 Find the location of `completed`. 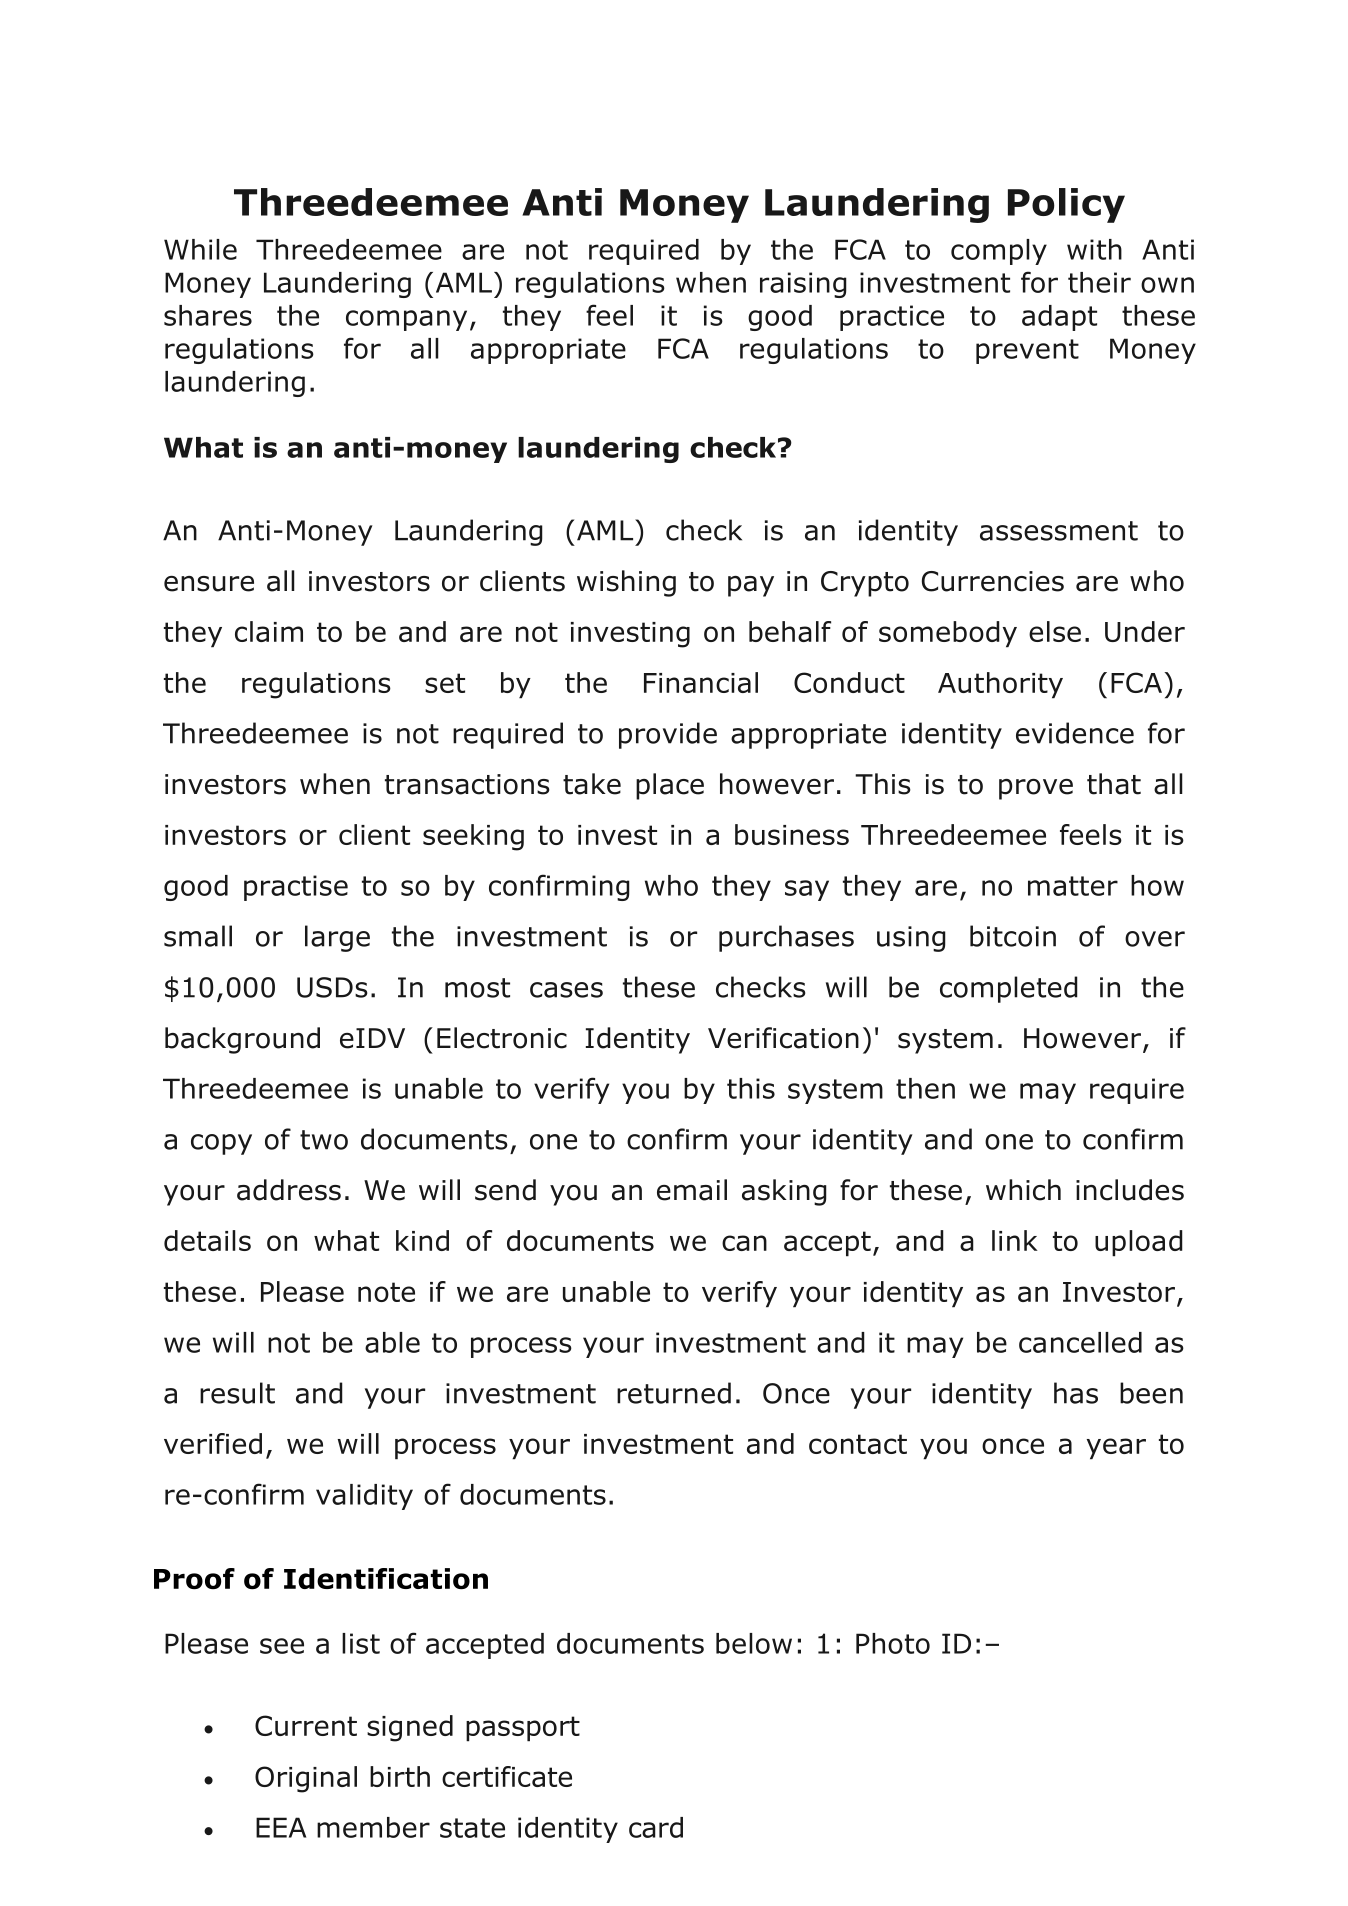

completed is located at coordinates (1009, 989).
